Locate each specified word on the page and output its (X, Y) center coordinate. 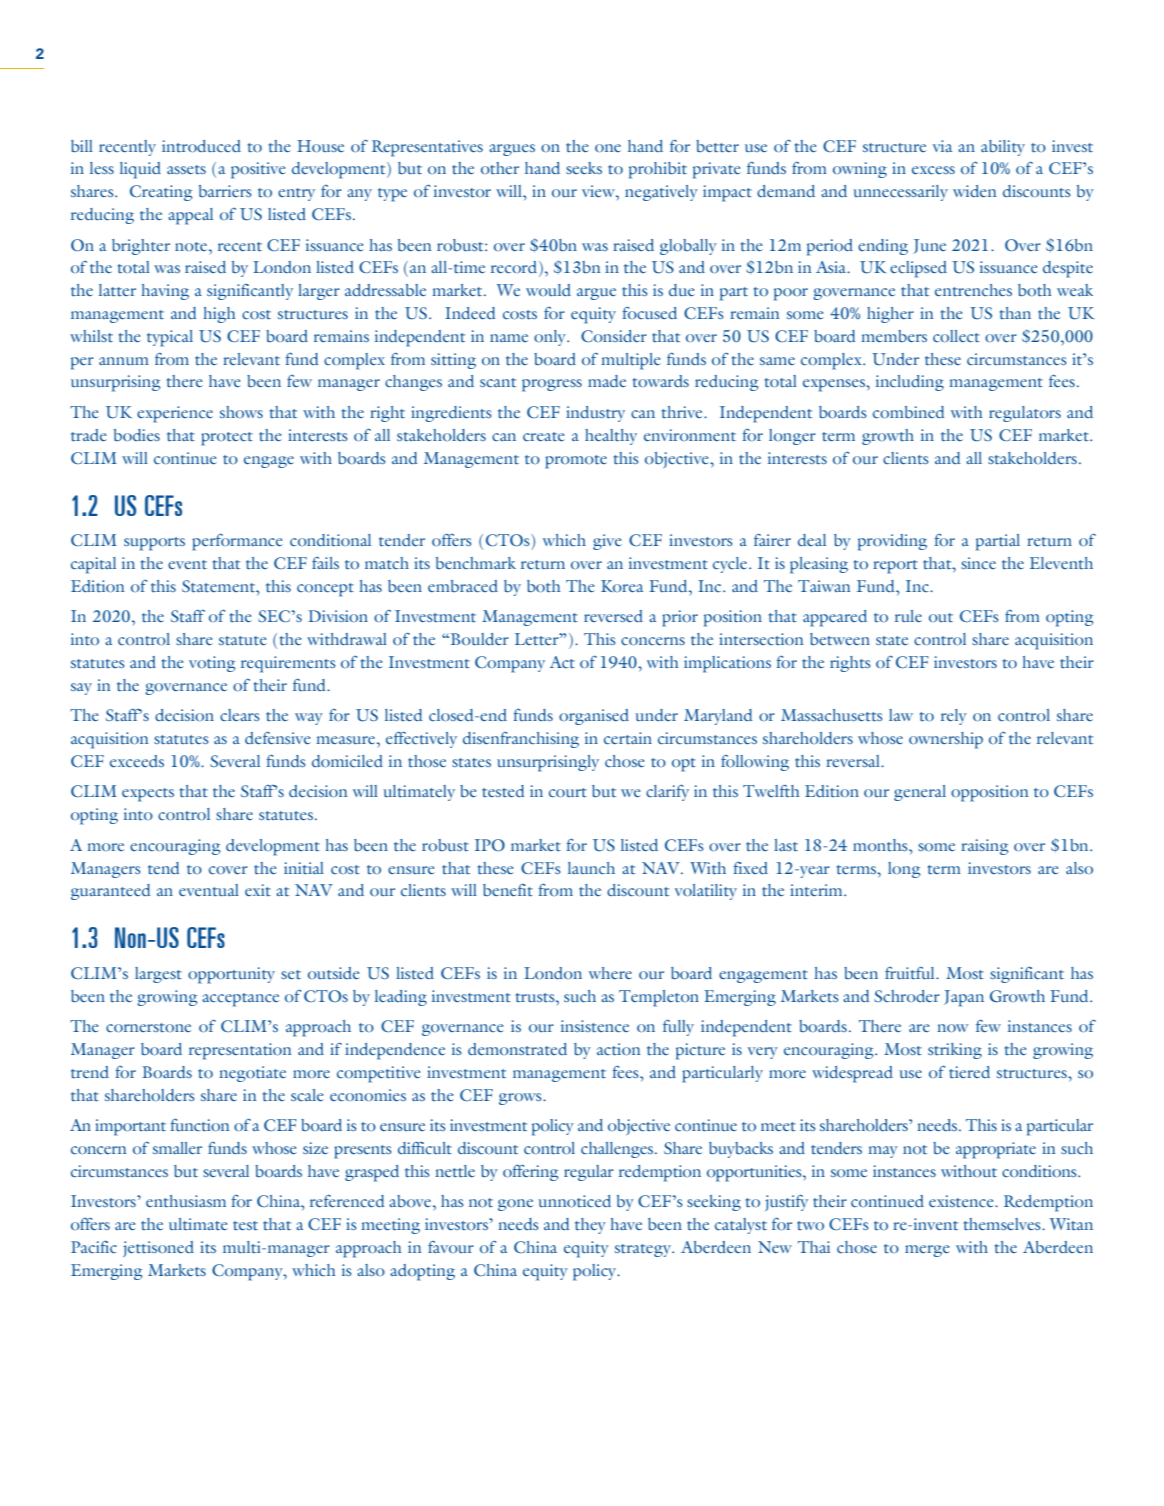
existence (962, 1201)
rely (954, 717)
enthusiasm (186, 1201)
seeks (584, 168)
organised (594, 717)
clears (240, 715)
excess (933, 170)
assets (186, 169)
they (590, 1226)
